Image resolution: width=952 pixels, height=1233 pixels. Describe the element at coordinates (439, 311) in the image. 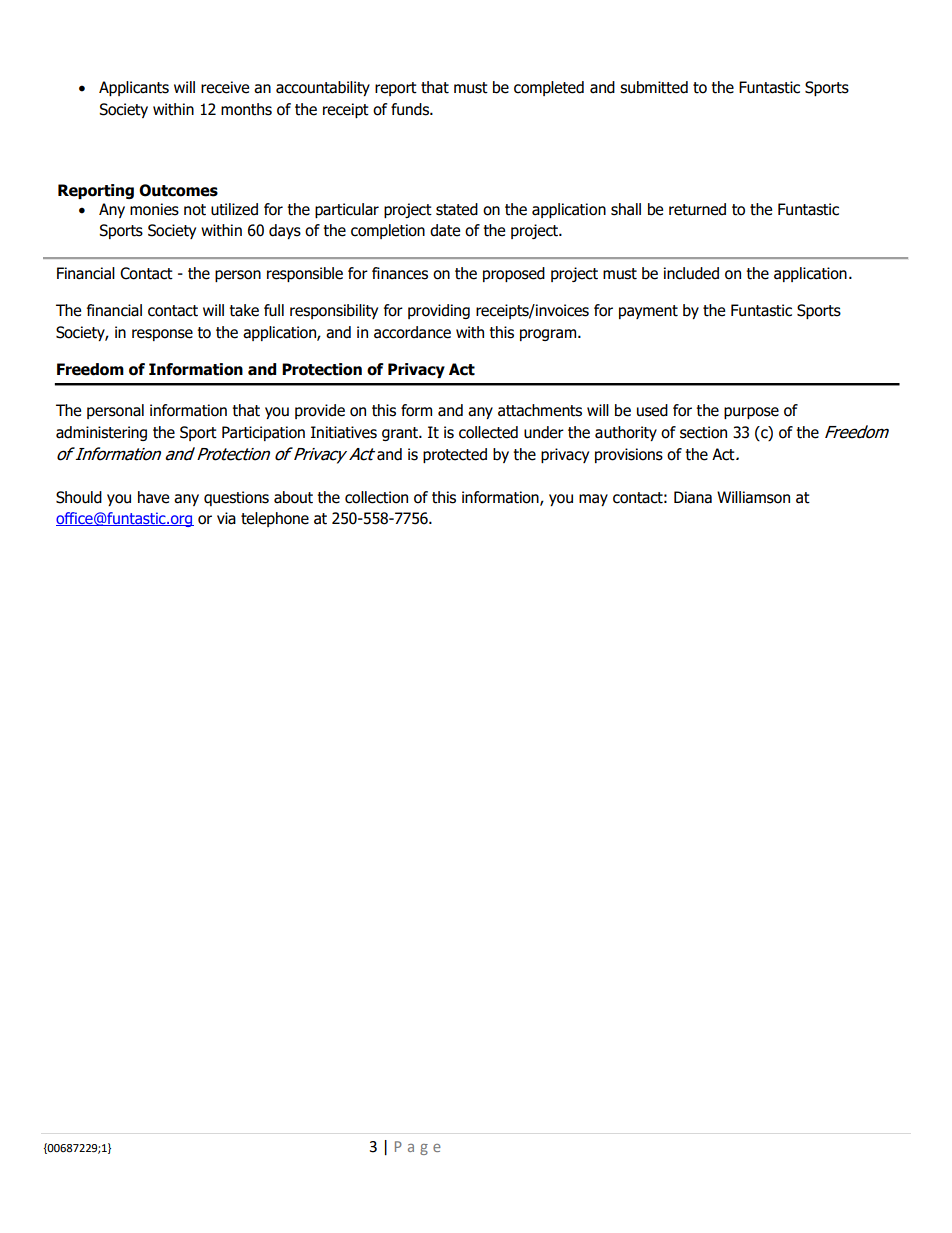

I see `providing` at that location.
